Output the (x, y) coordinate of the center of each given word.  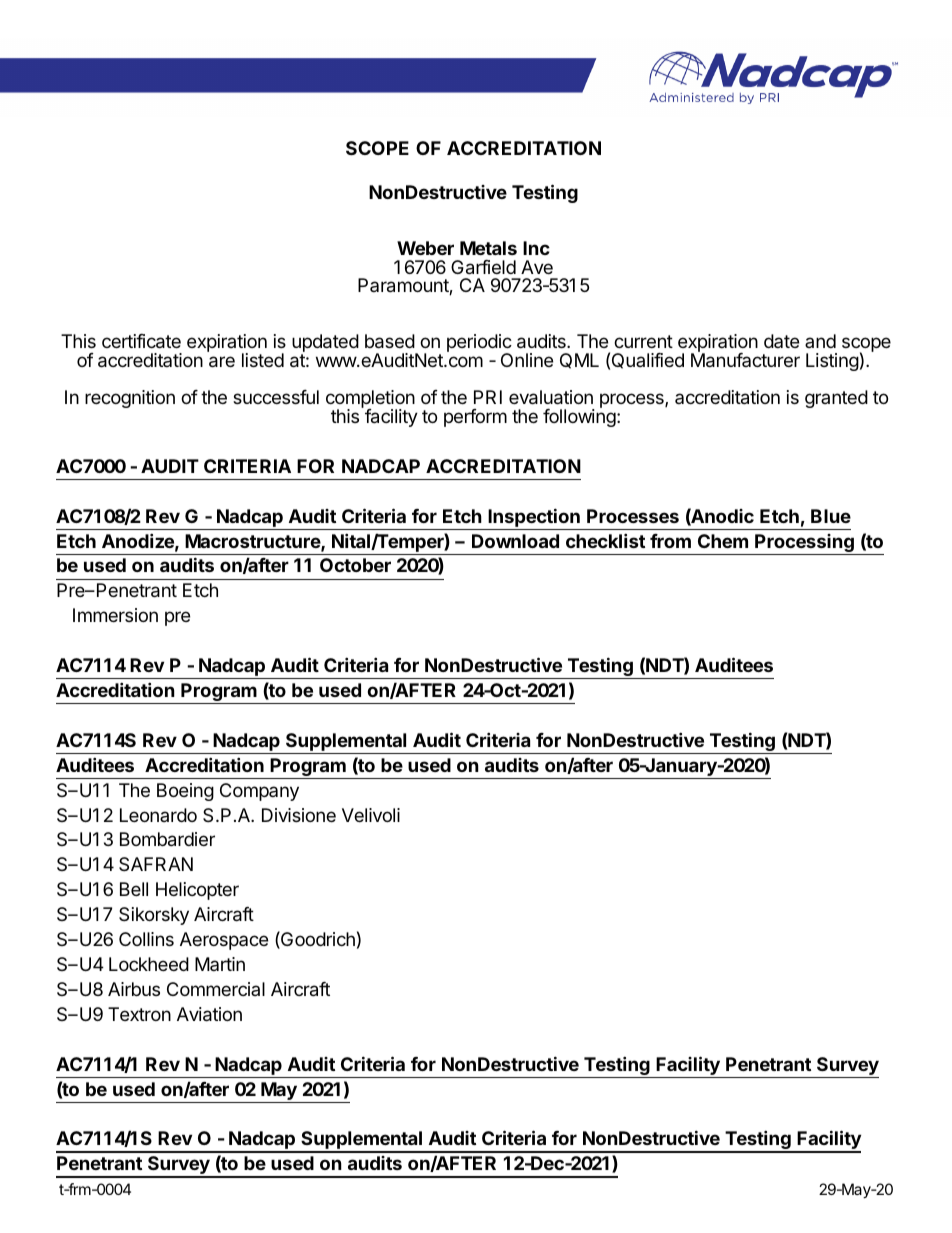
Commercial (216, 989)
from (670, 541)
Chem (723, 541)
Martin (220, 964)
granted (836, 399)
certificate (141, 341)
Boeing (185, 792)
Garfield (483, 267)
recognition (130, 399)
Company (259, 792)
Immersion (115, 615)
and (820, 341)
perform (475, 418)
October (355, 565)
